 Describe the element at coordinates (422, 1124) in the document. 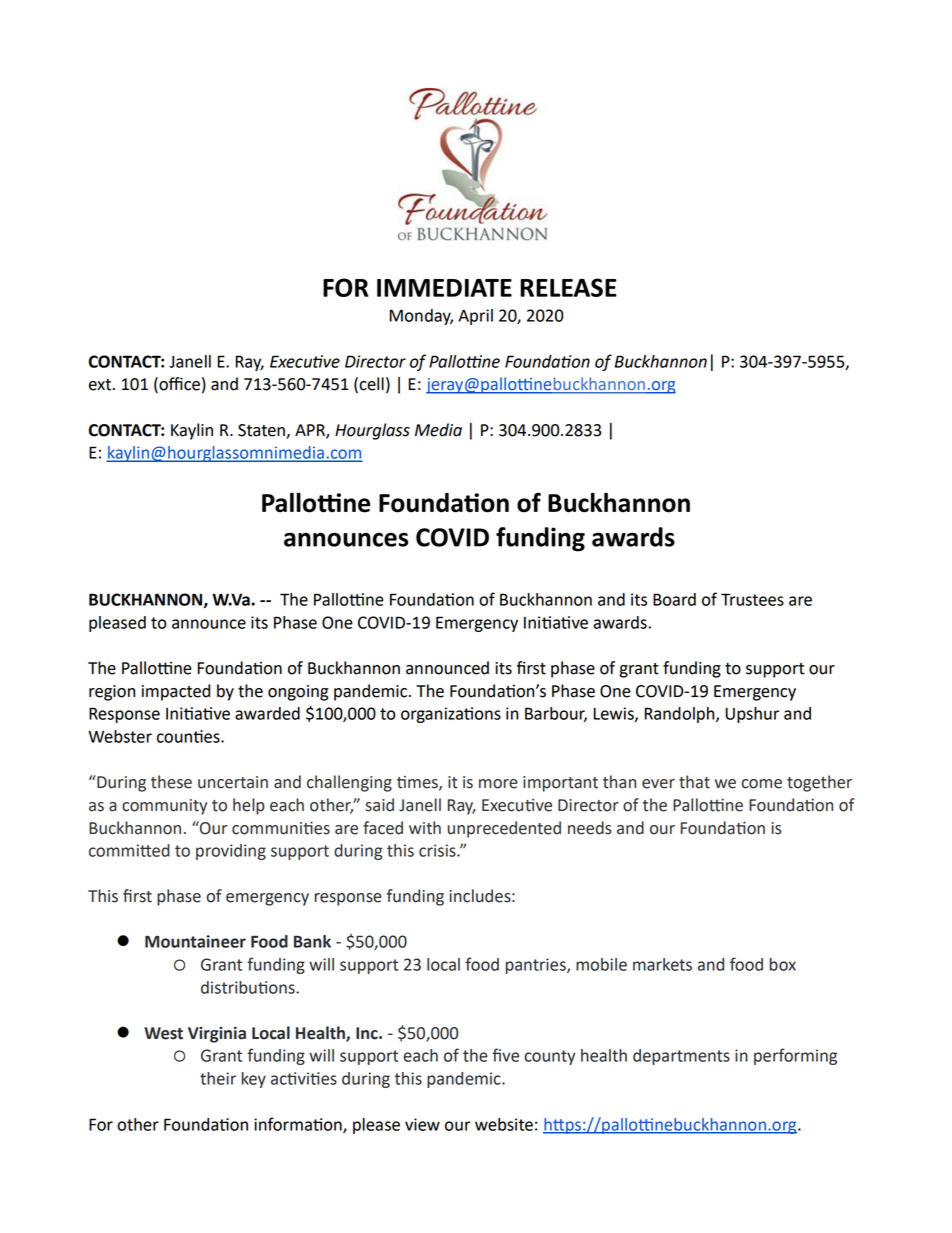

I see `view` at that location.
